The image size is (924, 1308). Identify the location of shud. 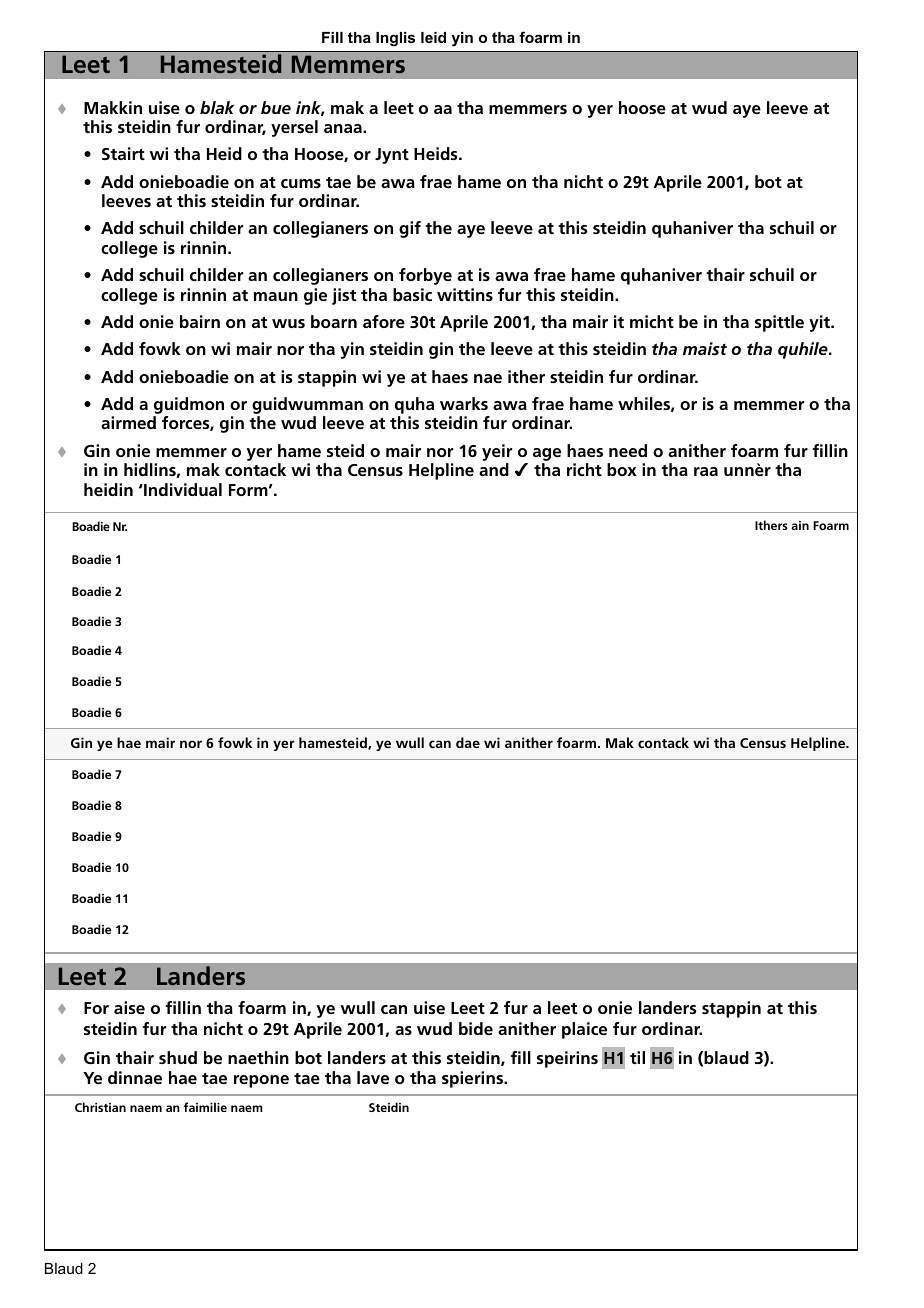
(178, 1057).
